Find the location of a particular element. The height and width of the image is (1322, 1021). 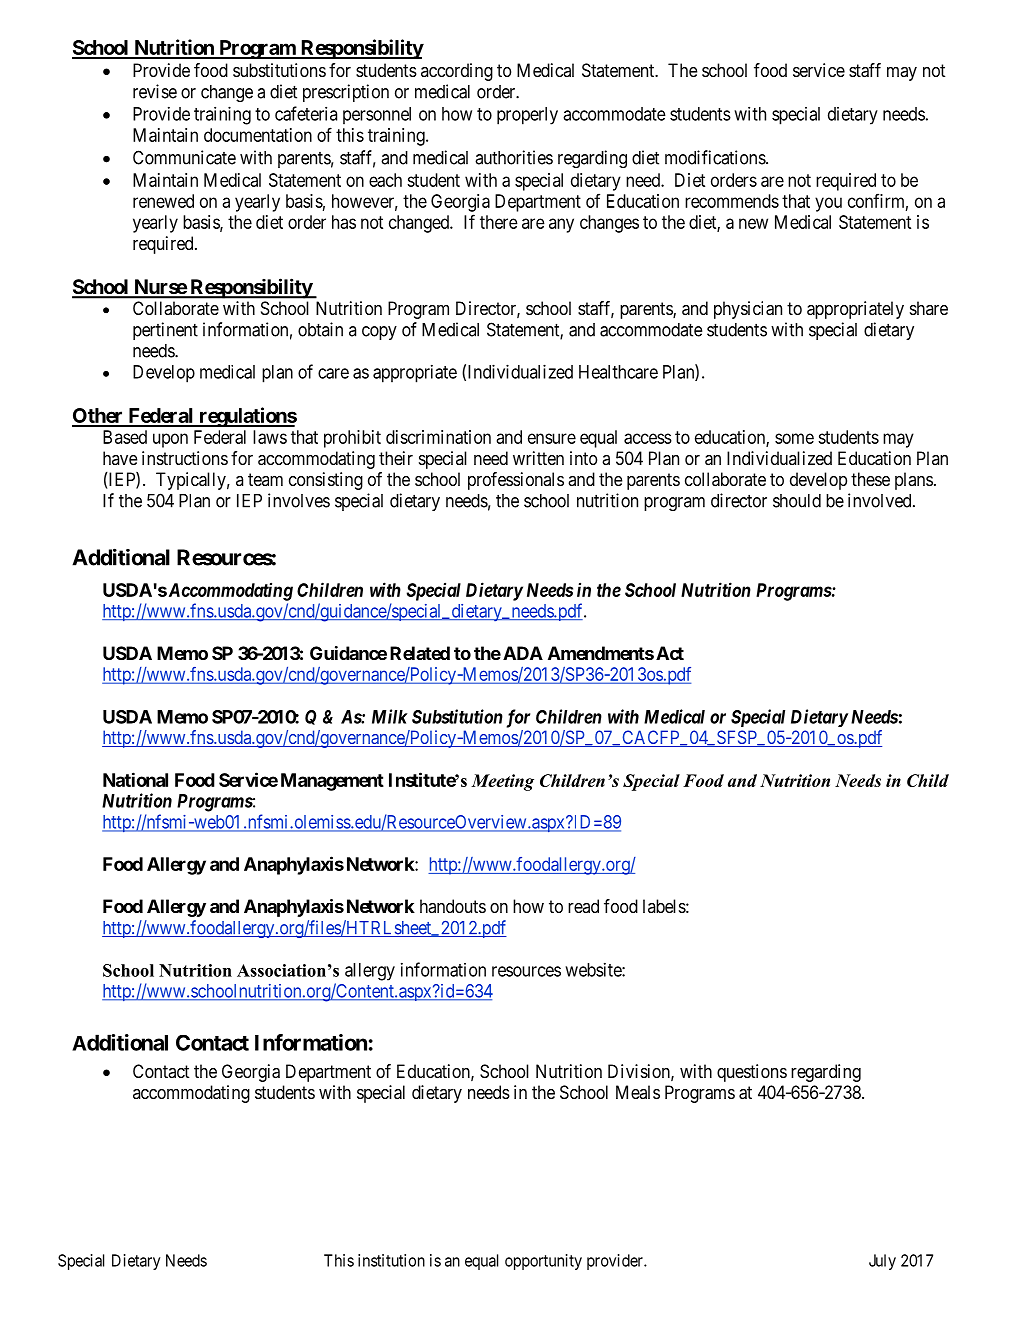

properly is located at coordinates (527, 116).
